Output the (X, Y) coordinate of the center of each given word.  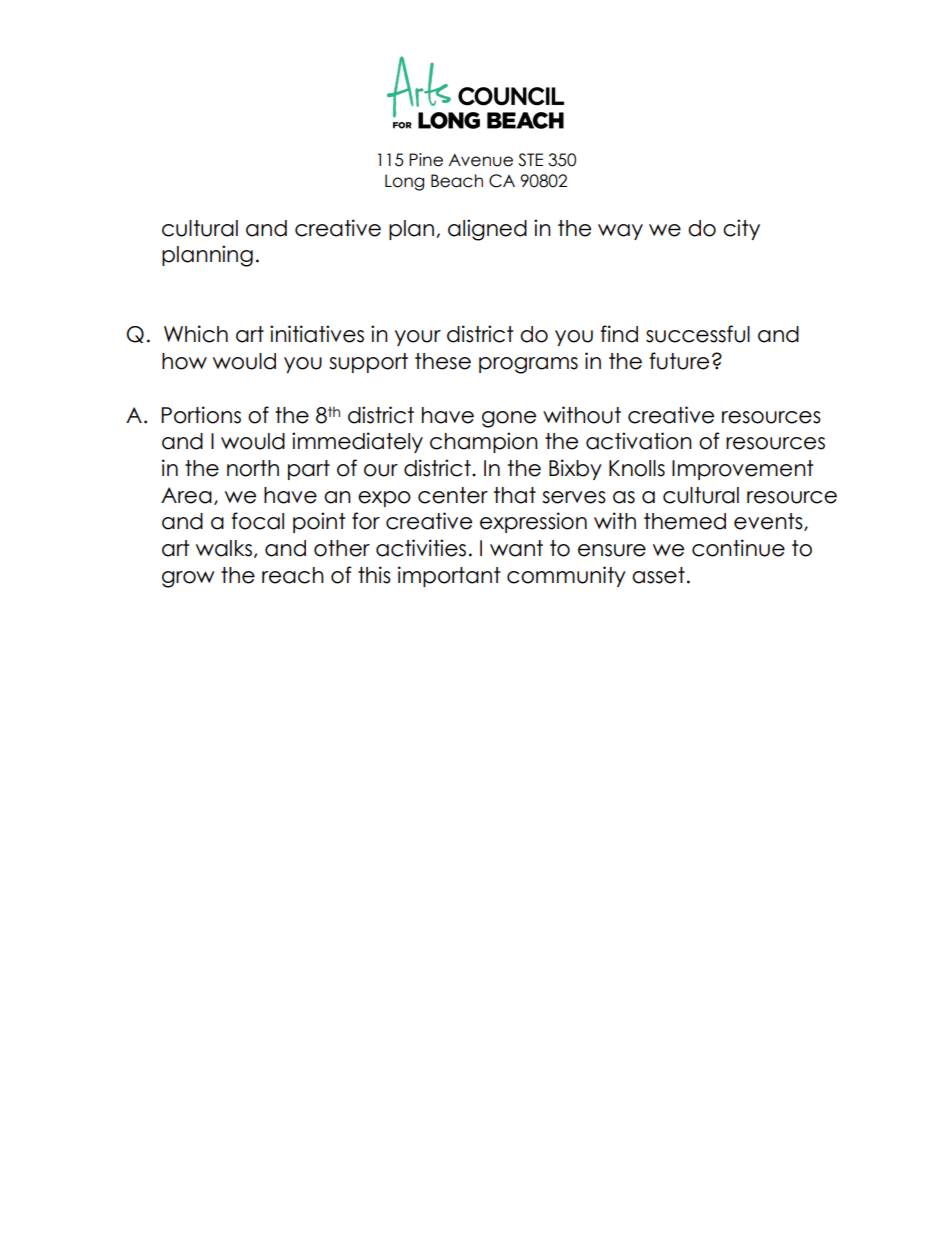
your (418, 338)
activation (639, 441)
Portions (201, 415)
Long (404, 182)
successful (698, 334)
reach (293, 575)
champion (484, 442)
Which (196, 334)
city (741, 229)
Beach (457, 181)
